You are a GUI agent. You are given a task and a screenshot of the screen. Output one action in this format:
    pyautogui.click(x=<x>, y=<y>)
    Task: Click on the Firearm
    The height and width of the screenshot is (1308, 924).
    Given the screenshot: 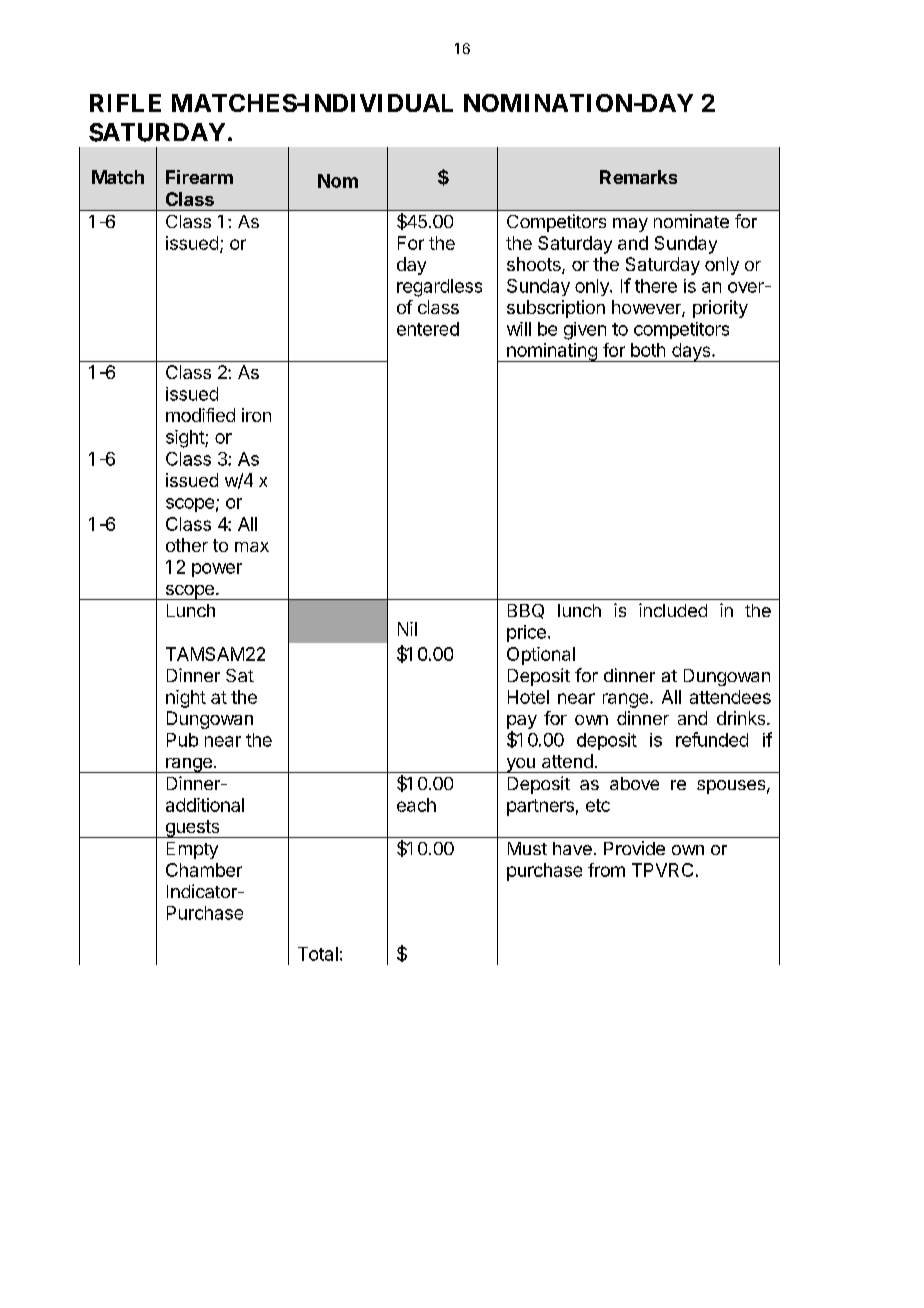 What is the action you would take?
    pyautogui.click(x=199, y=177)
